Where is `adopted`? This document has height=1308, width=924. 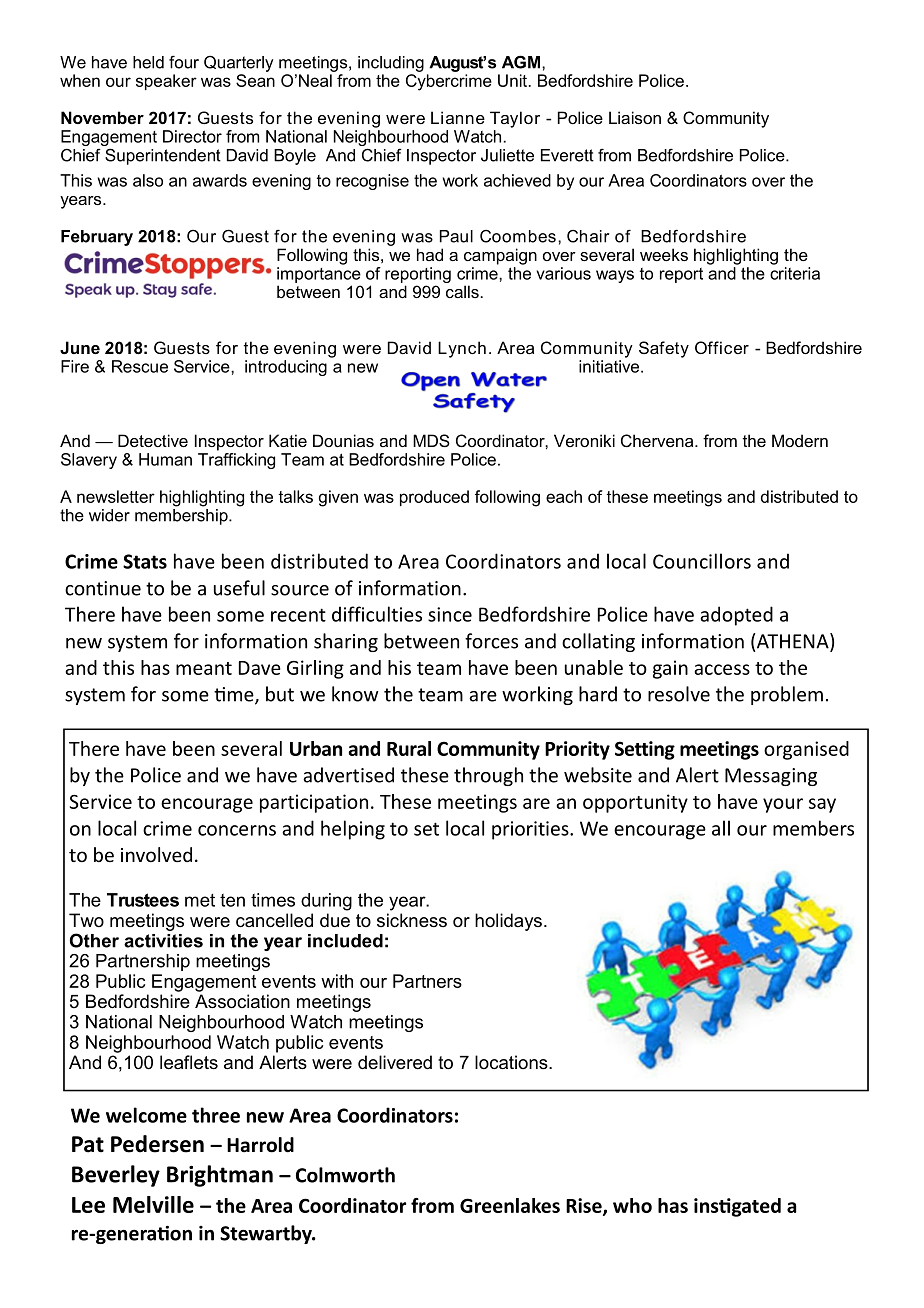 adopted is located at coordinates (736, 616).
